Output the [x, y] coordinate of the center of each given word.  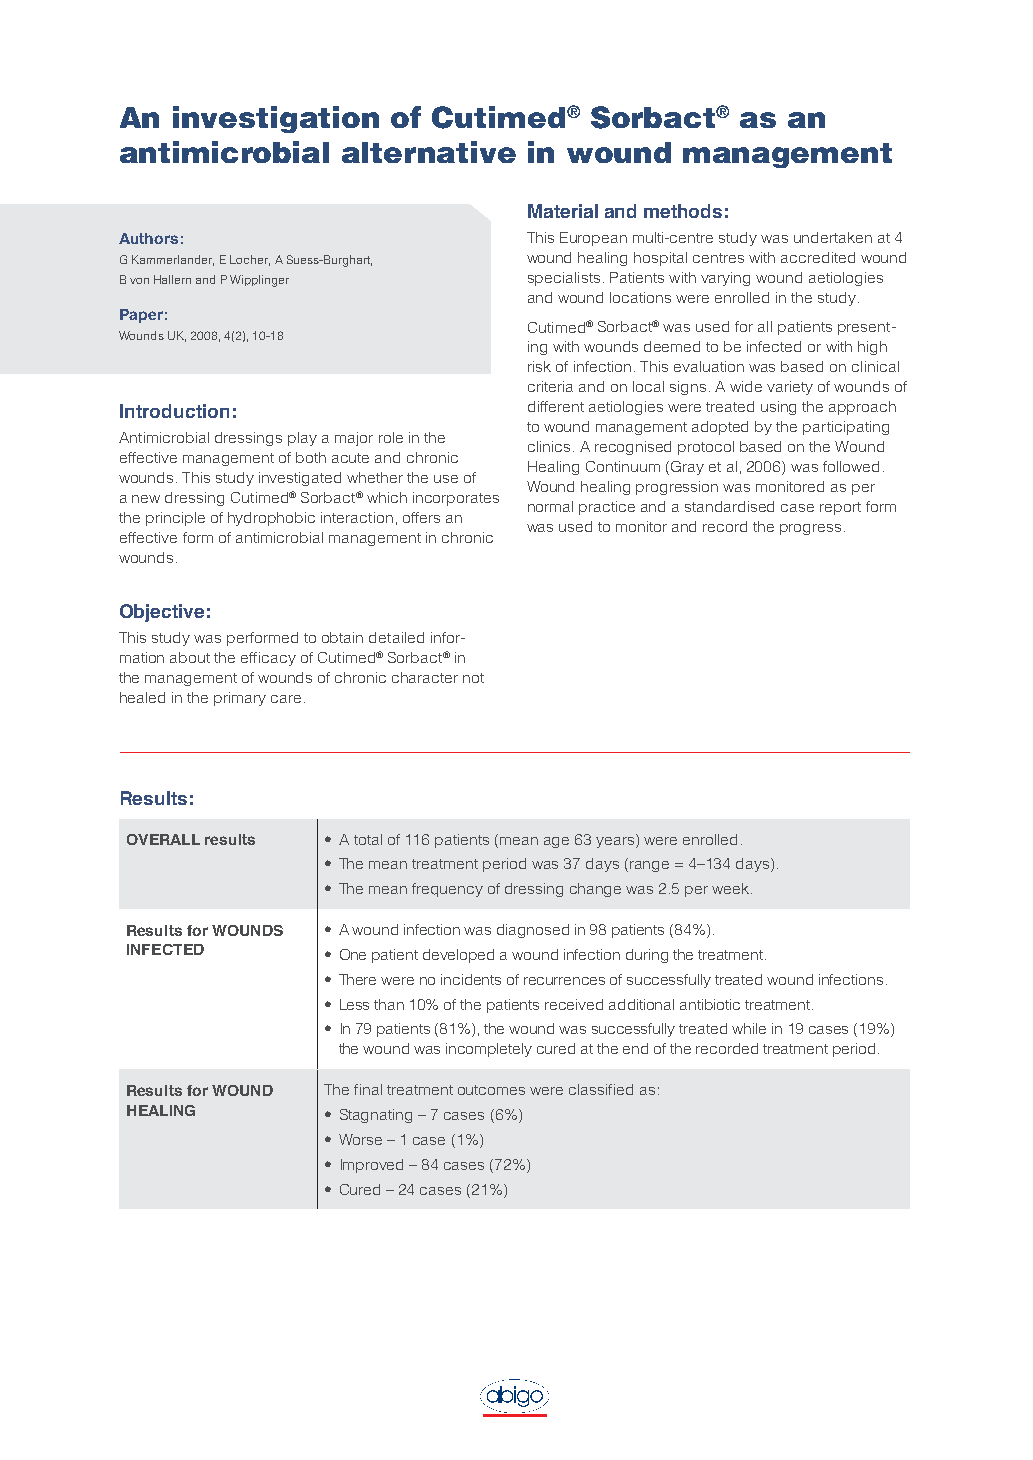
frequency [447, 890]
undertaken [833, 237]
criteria [550, 386]
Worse [360, 1139]
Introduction [174, 411]
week [732, 888]
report [840, 508]
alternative [429, 152]
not [473, 678]
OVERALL [163, 839]
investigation [276, 119]
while [749, 1028]
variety [790, 388]
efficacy [268, 659]
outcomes [491, 1090]
